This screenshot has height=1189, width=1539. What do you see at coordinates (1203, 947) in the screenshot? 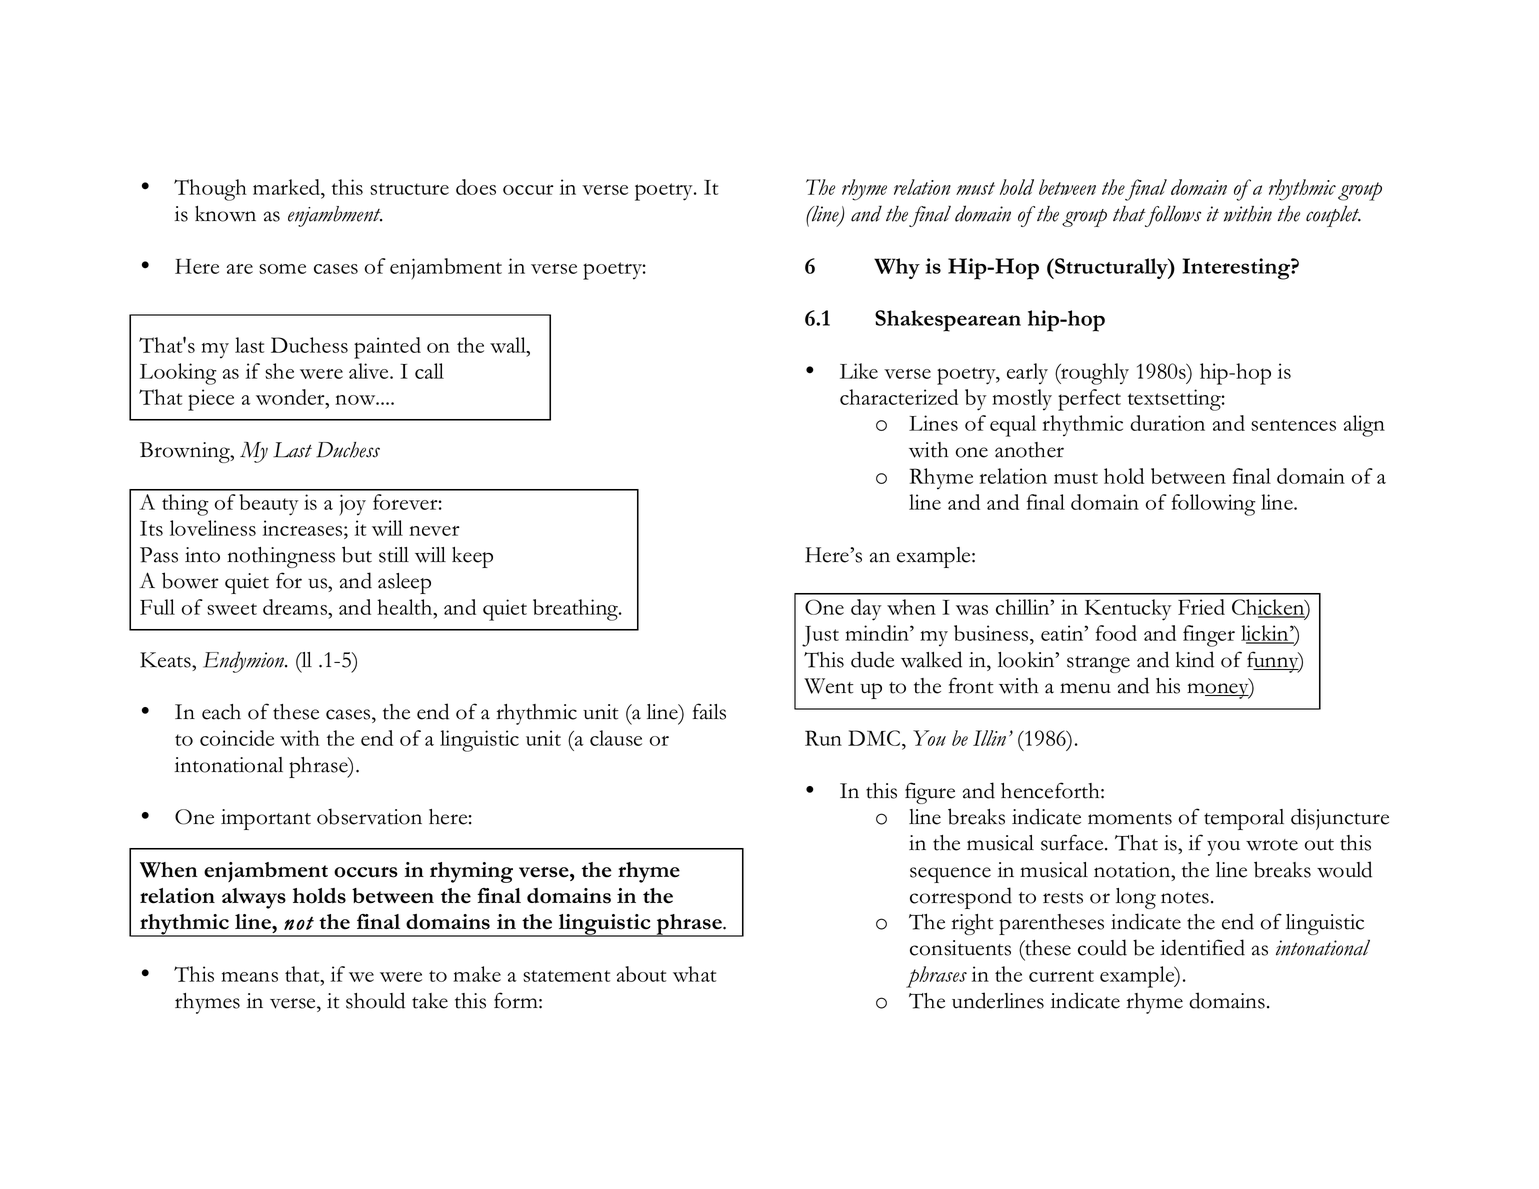
I see `identified` at bounding box center [1203, 947].
